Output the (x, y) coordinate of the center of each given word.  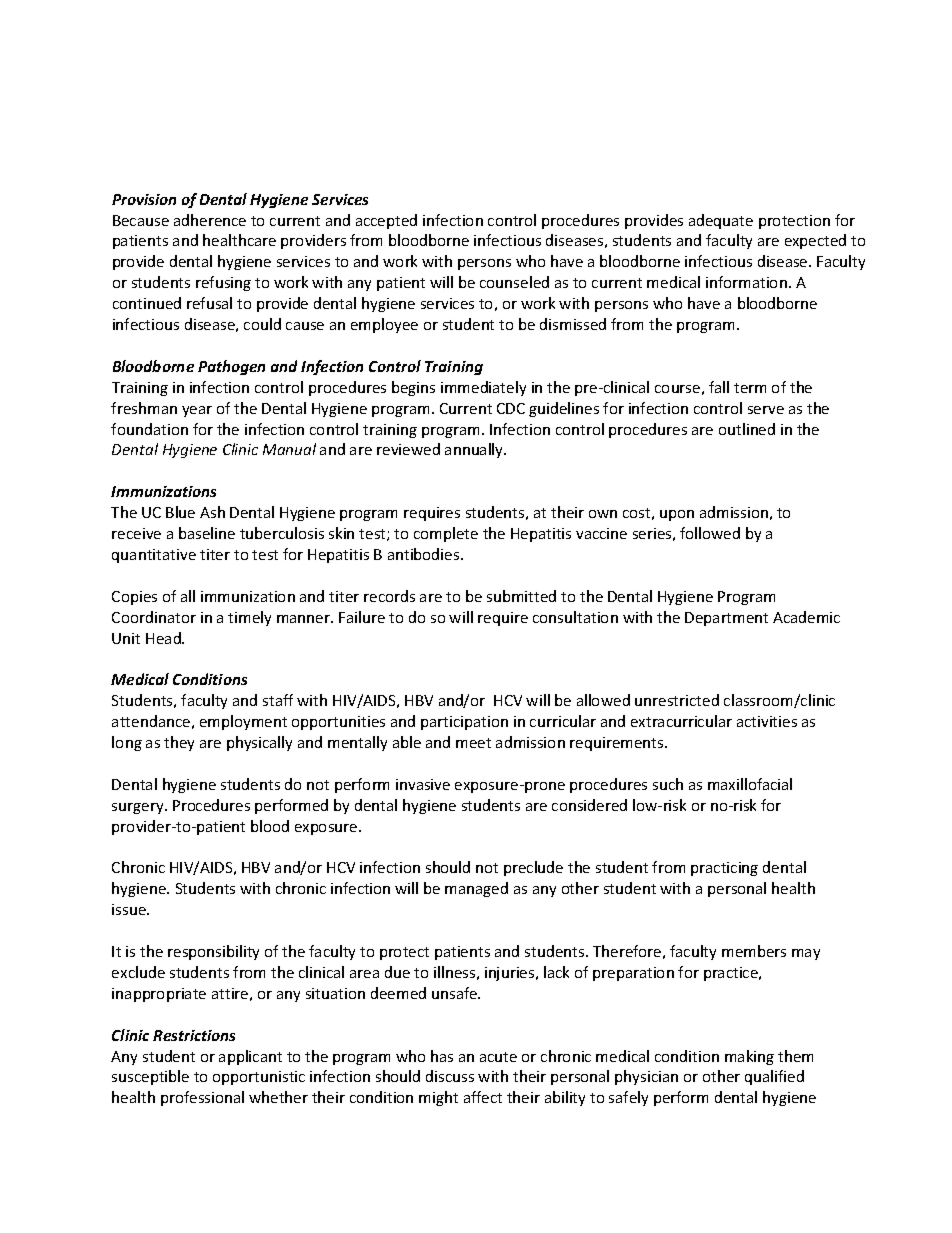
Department (726, 619)
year (197, 411)
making (749, 1057)
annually (475, 450)
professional (202, 1098)
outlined (747, 429)
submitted (521, 596)
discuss (450, 1076)
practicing (724, 869)
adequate (721, 221)
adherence (210, 220)
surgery (139, 808)
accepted (386, 221)
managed (476, 889)
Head (164, 638)
